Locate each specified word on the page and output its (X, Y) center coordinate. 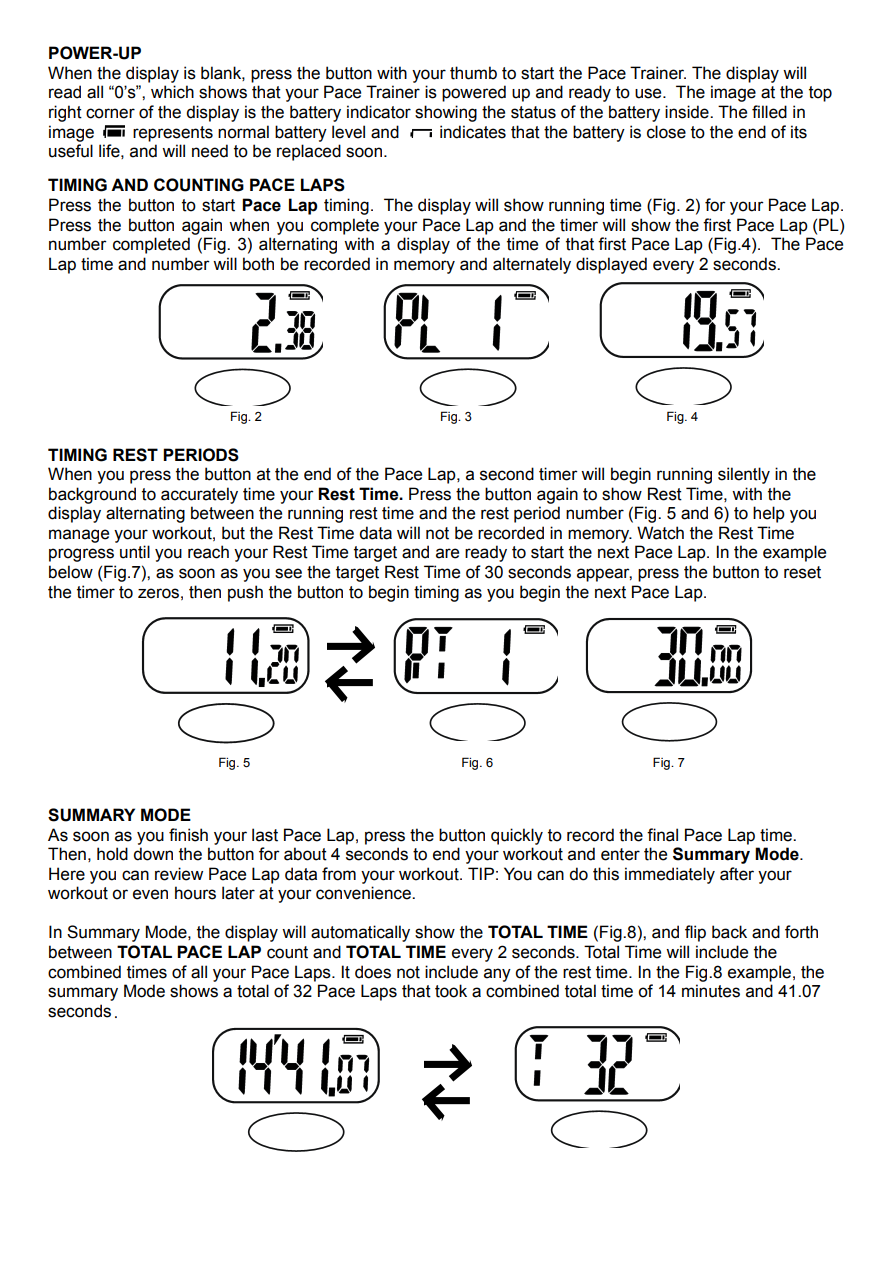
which (172, 92)
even (150, 894)
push (245, 593)
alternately (532, 265)
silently (744, 475)
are (447, 553)
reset (802, 572)
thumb (473, 73)
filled (769, 112)
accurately (199, 495)
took (451, 991)
